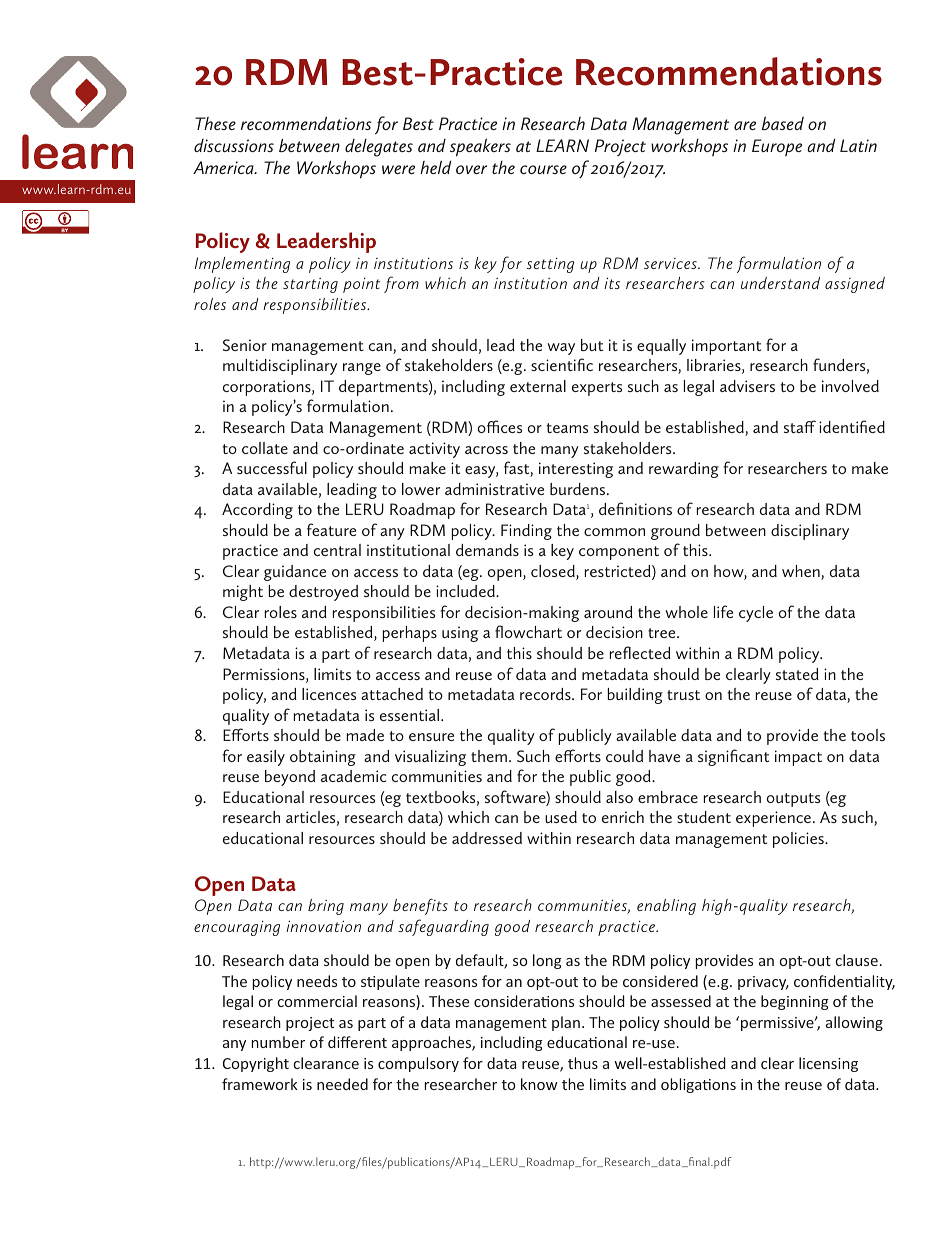 This image has height=1233, width=952. Describe the element at coordinates (802, 572) in the image. I see `when` at that location.
